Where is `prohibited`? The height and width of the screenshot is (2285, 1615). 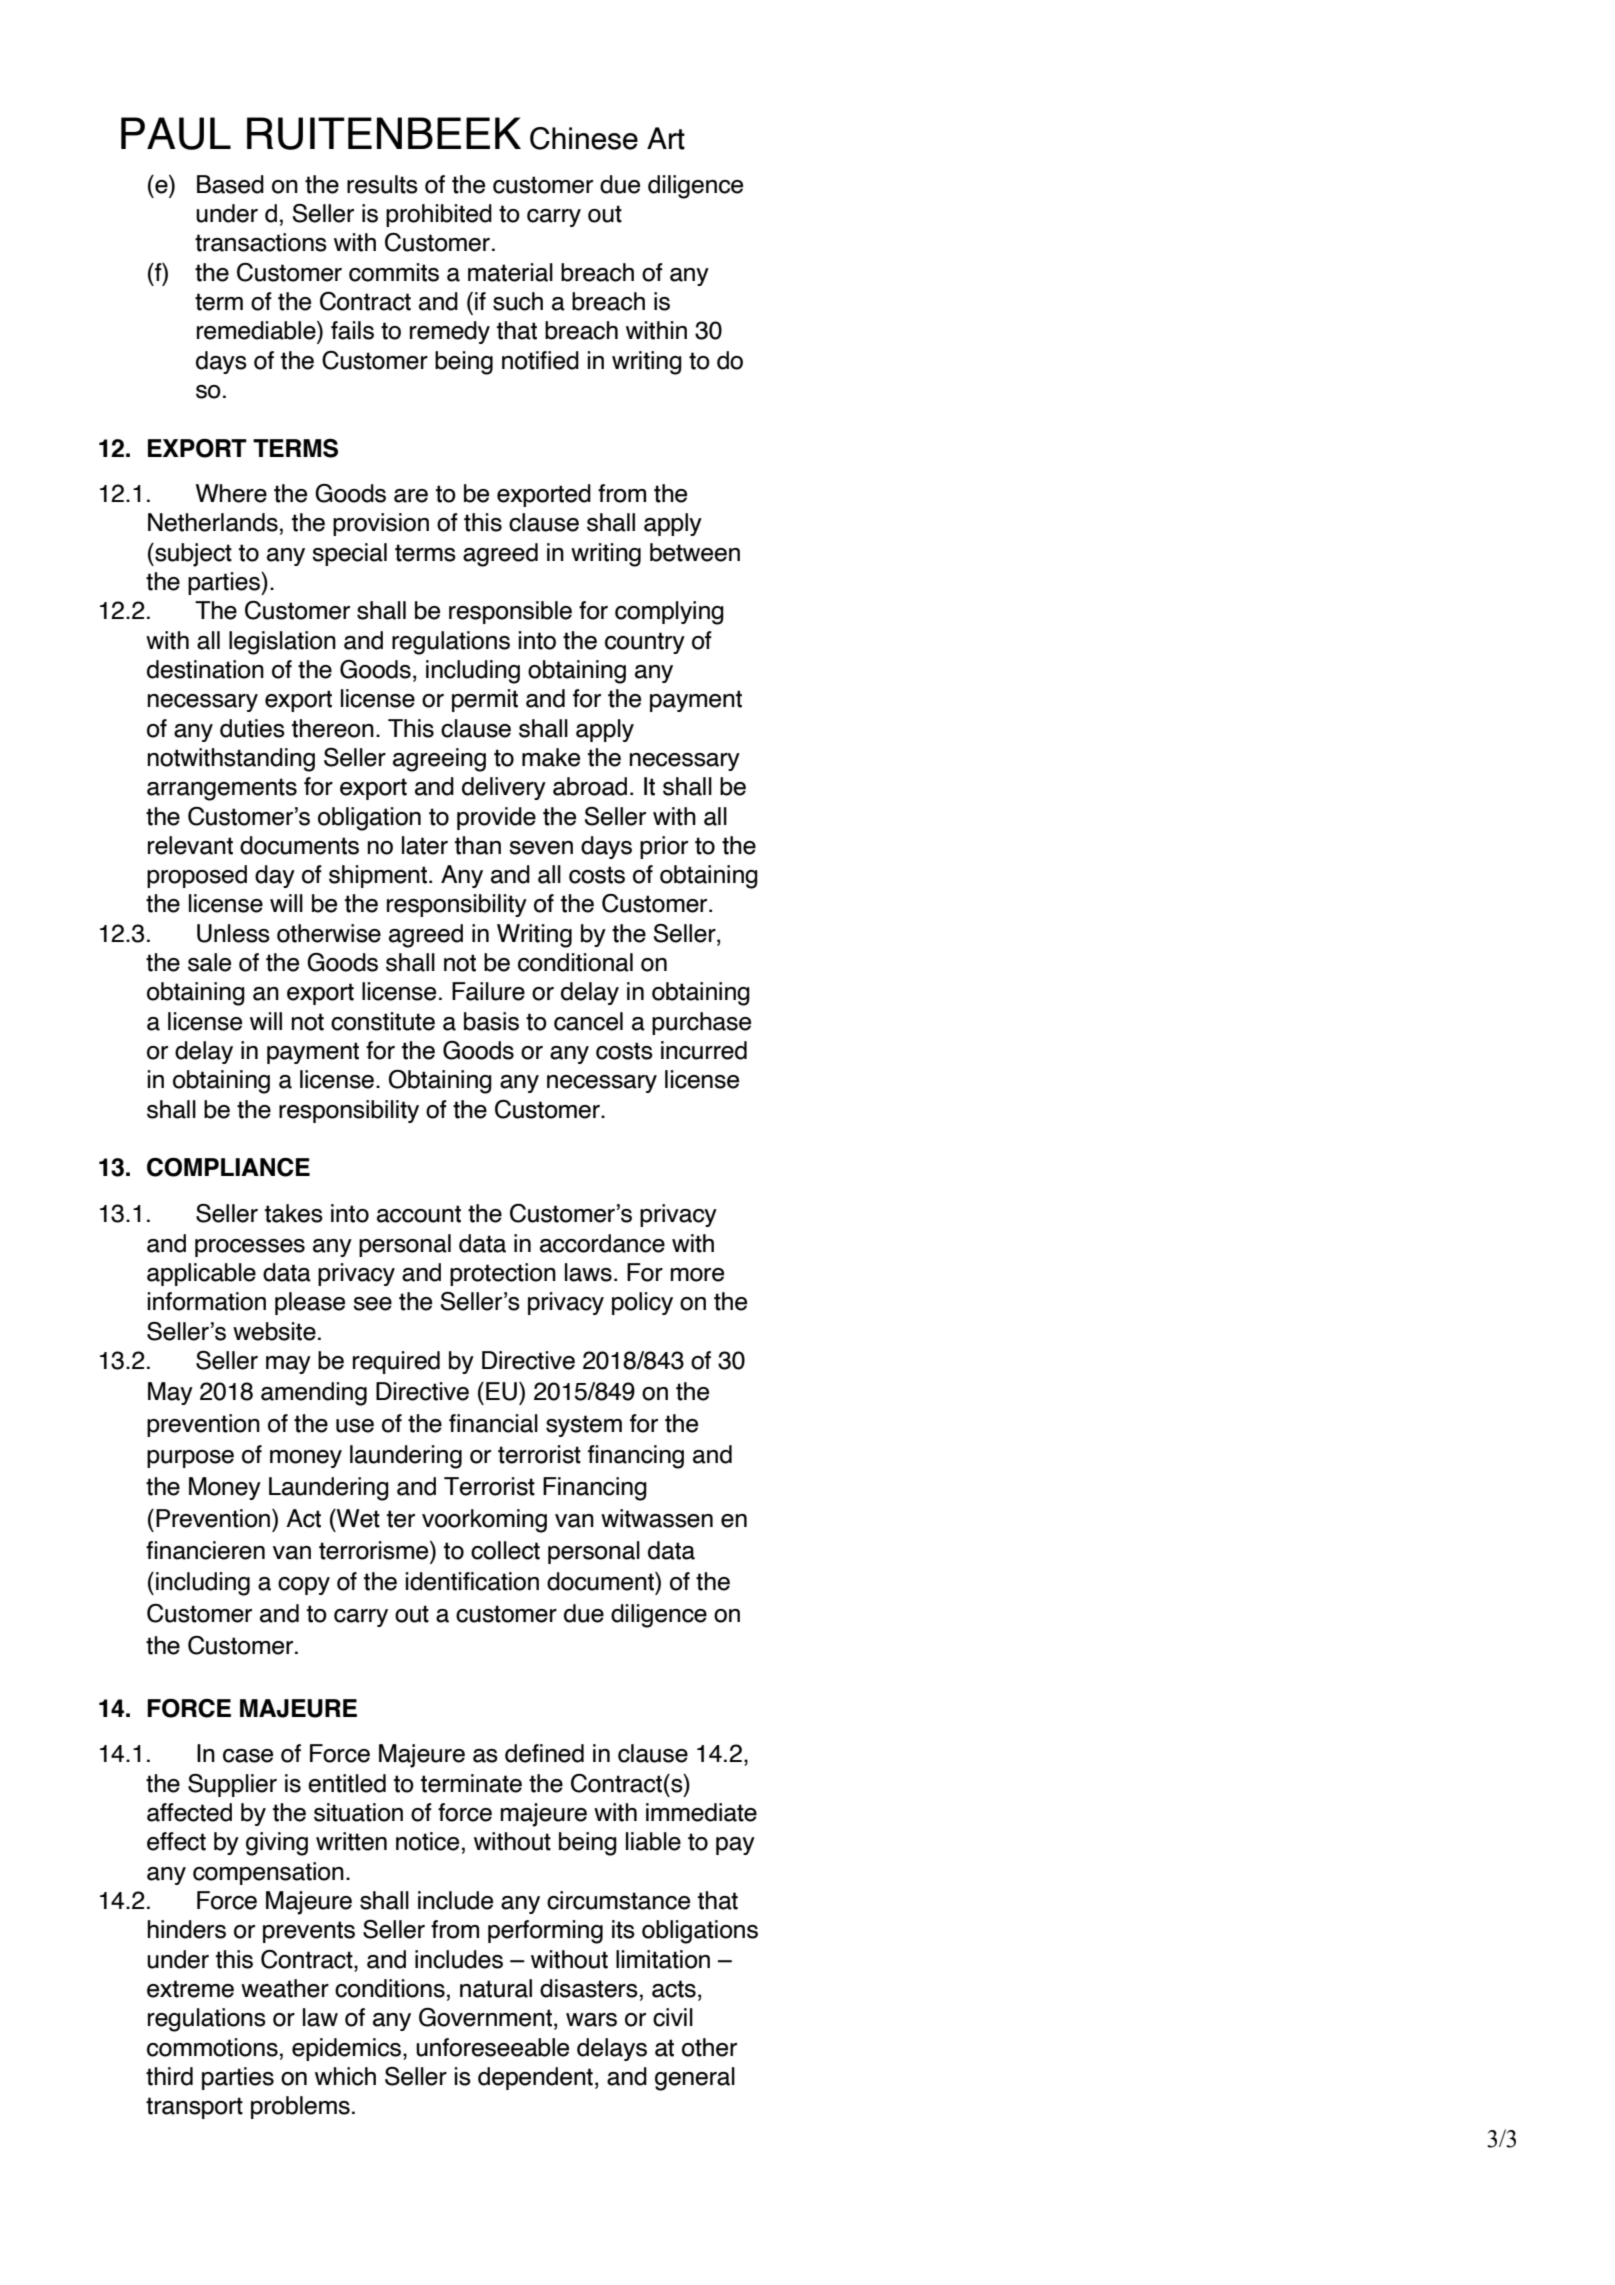
prohibited is located at coordinates (439, 215).
